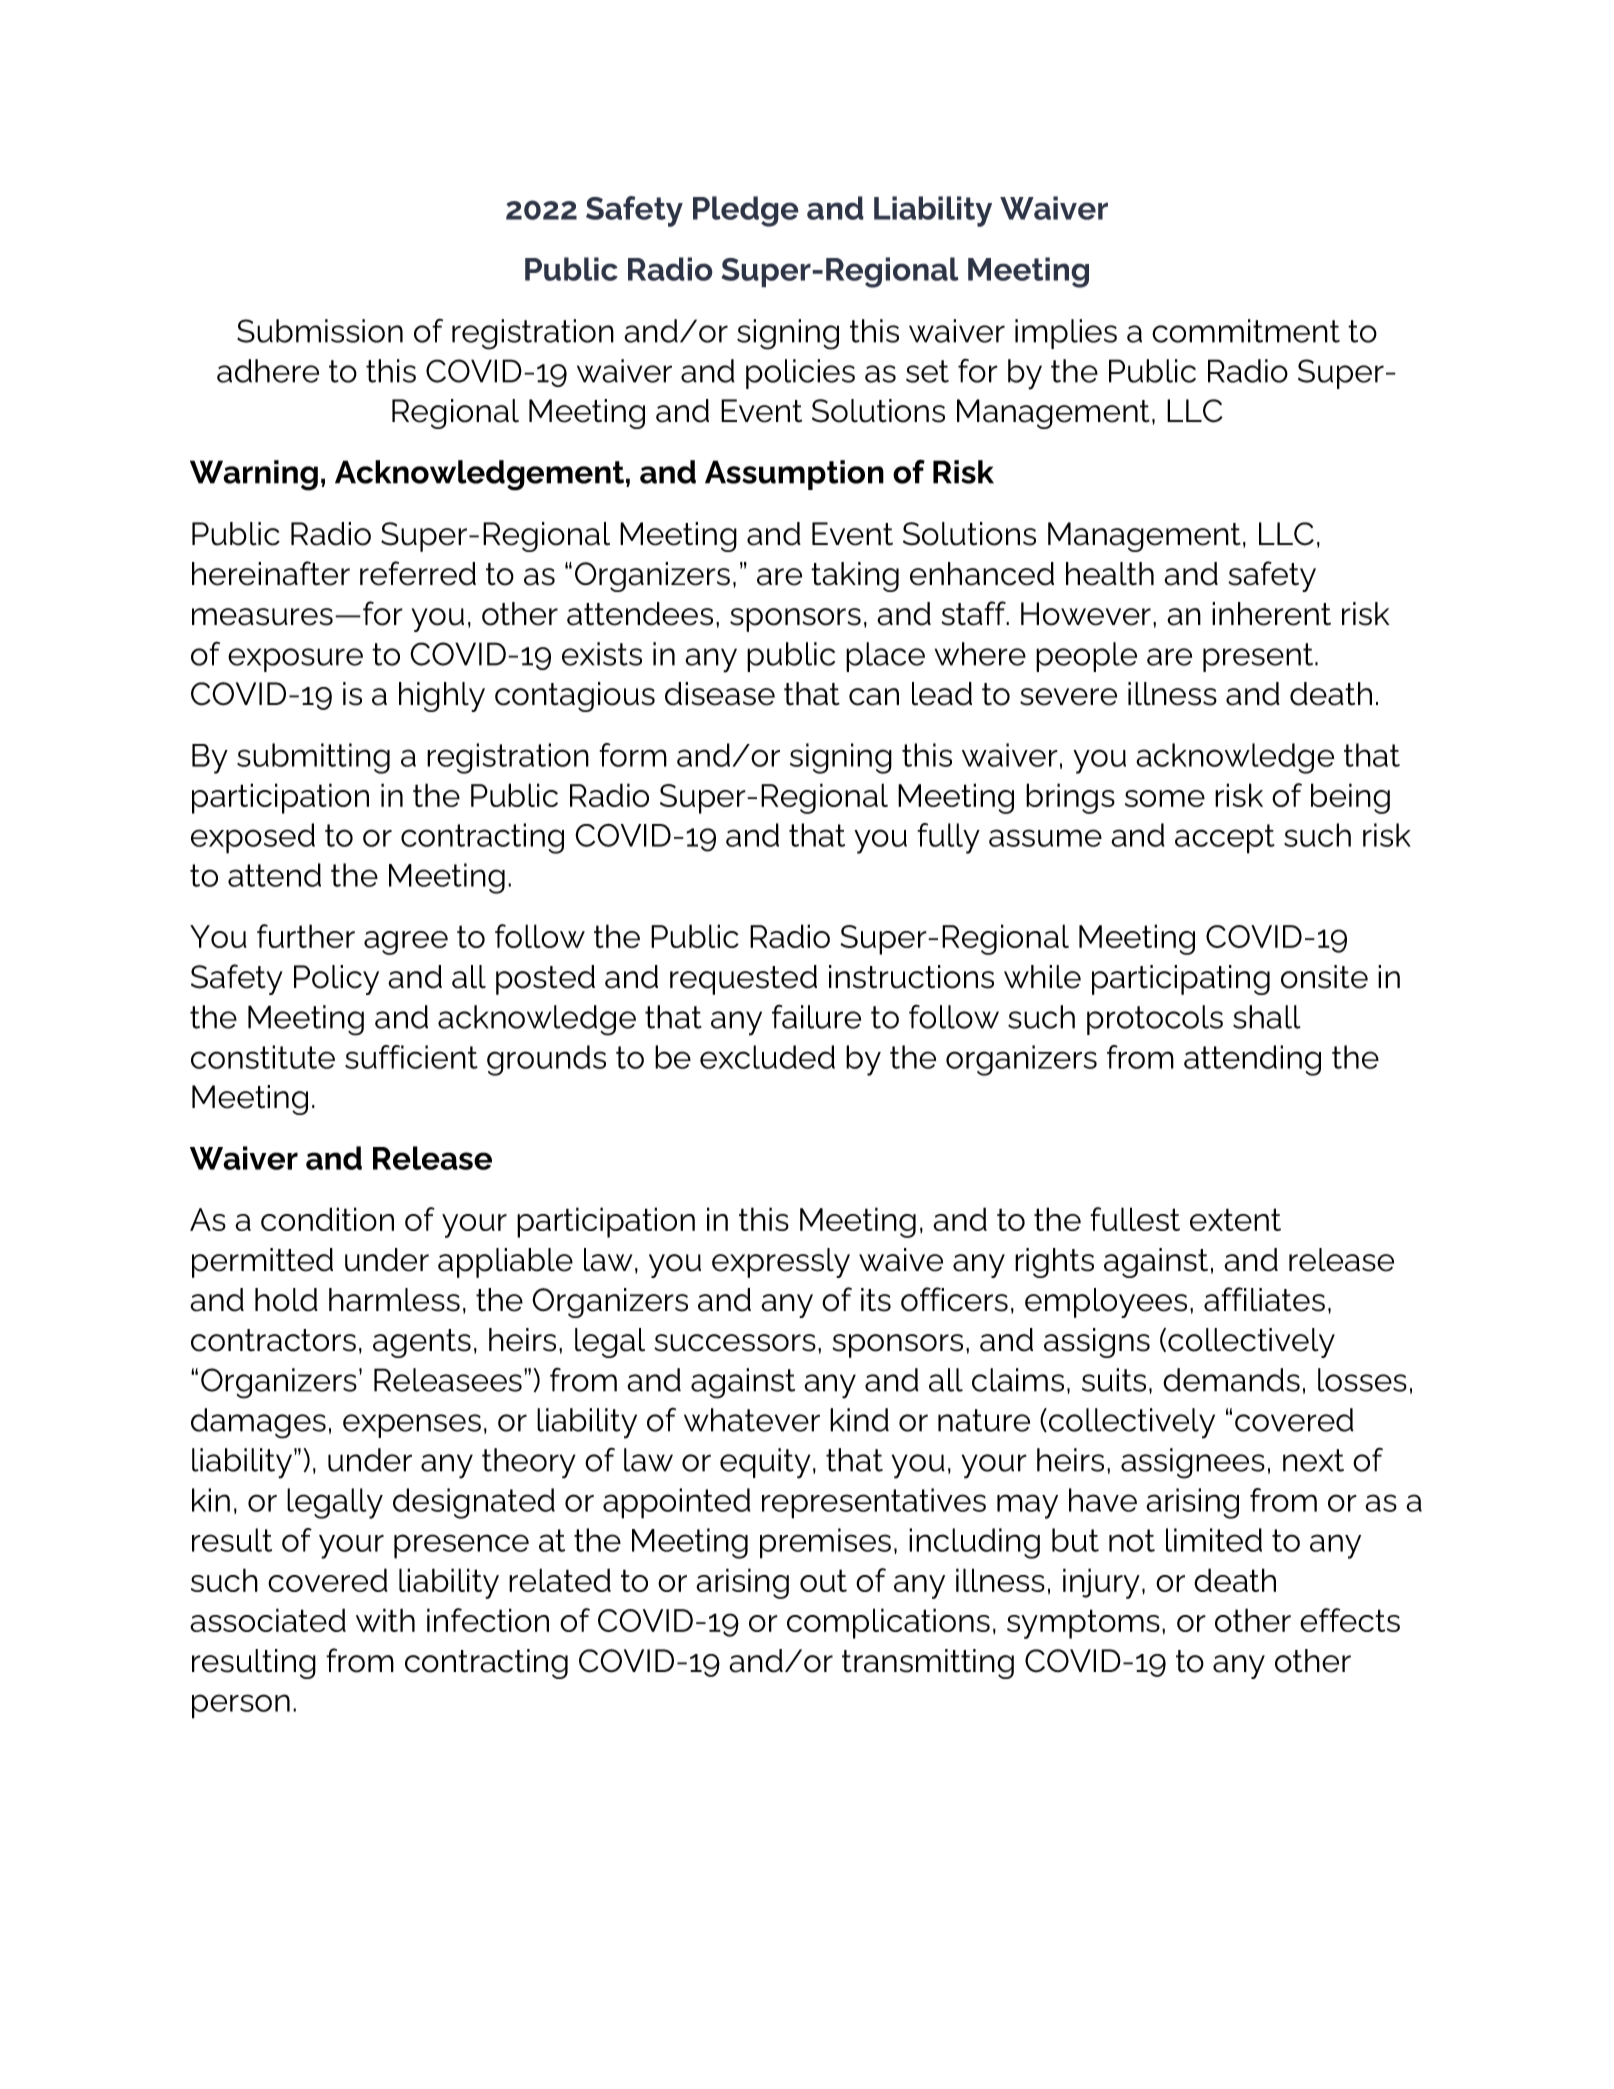 Image resolution: width=1614 pixels, height=2089 pixels. Describe the element at coordinates (823, 1580) in the screenshot. I see `out` at that location.
